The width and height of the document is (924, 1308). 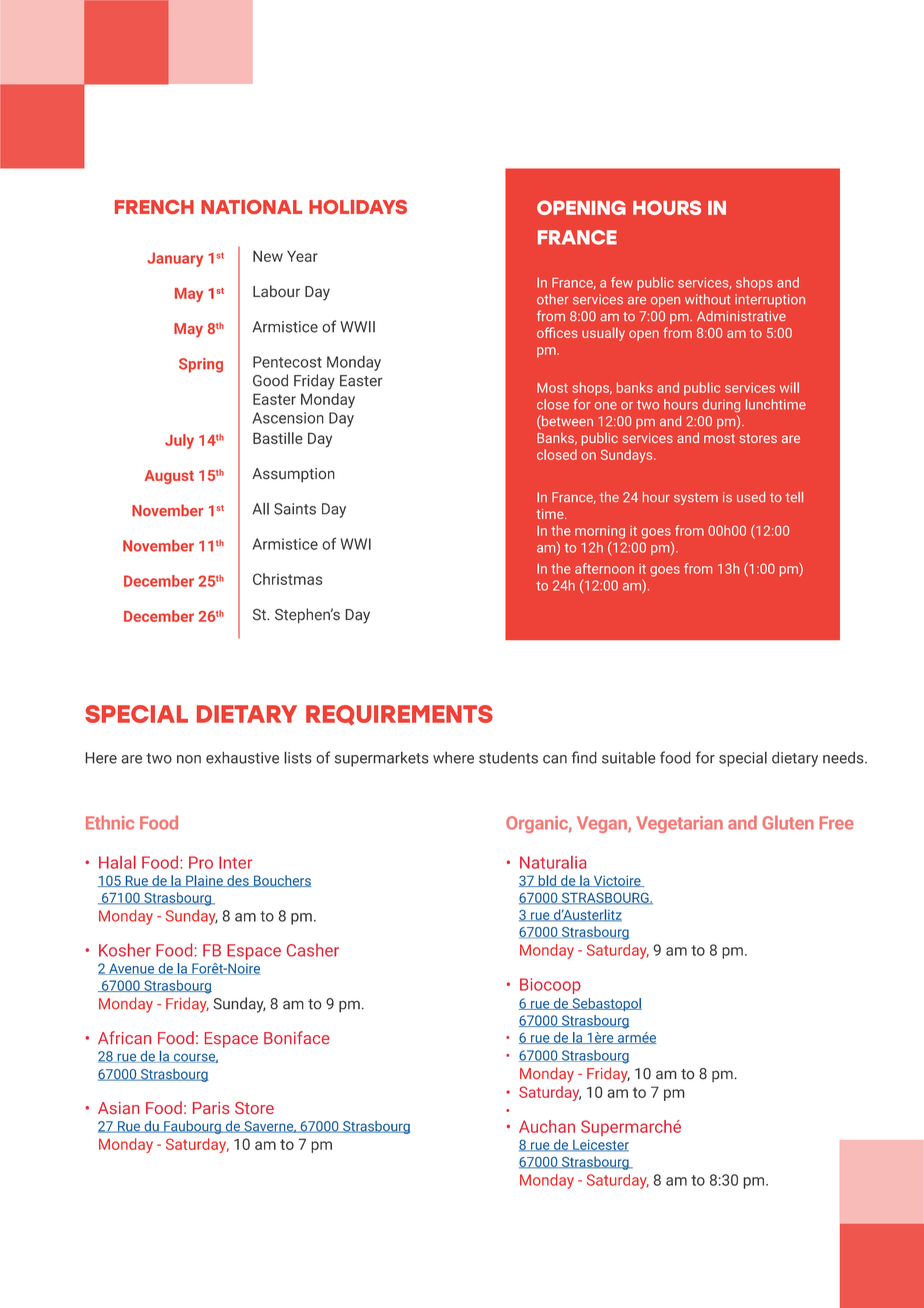 What do you see at coordinates (175, 259) in the document?
I see `January` at bounding box center [175, 259].
